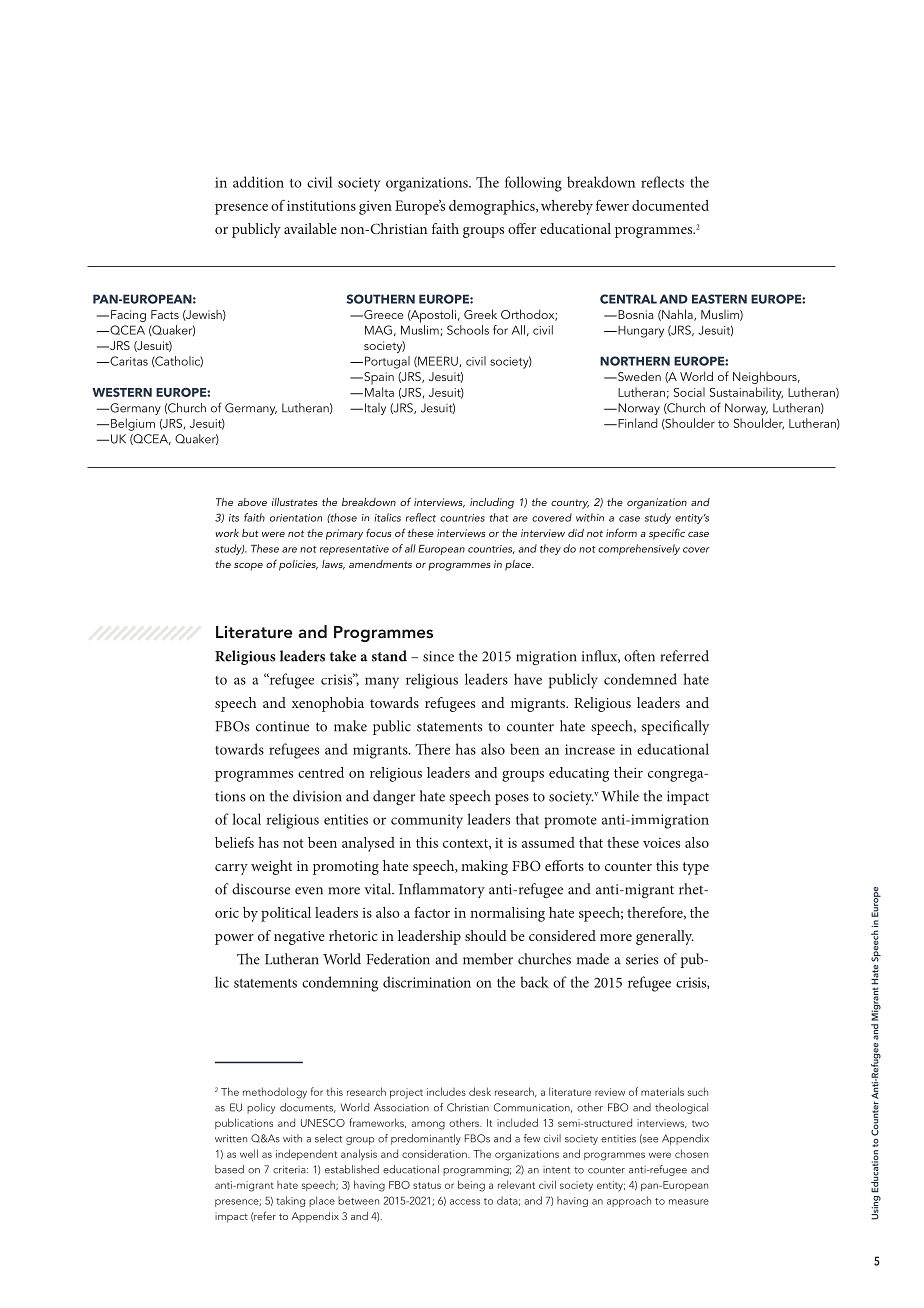 The image size is (924, 1308). I want to click on since, so click(438, 656).
